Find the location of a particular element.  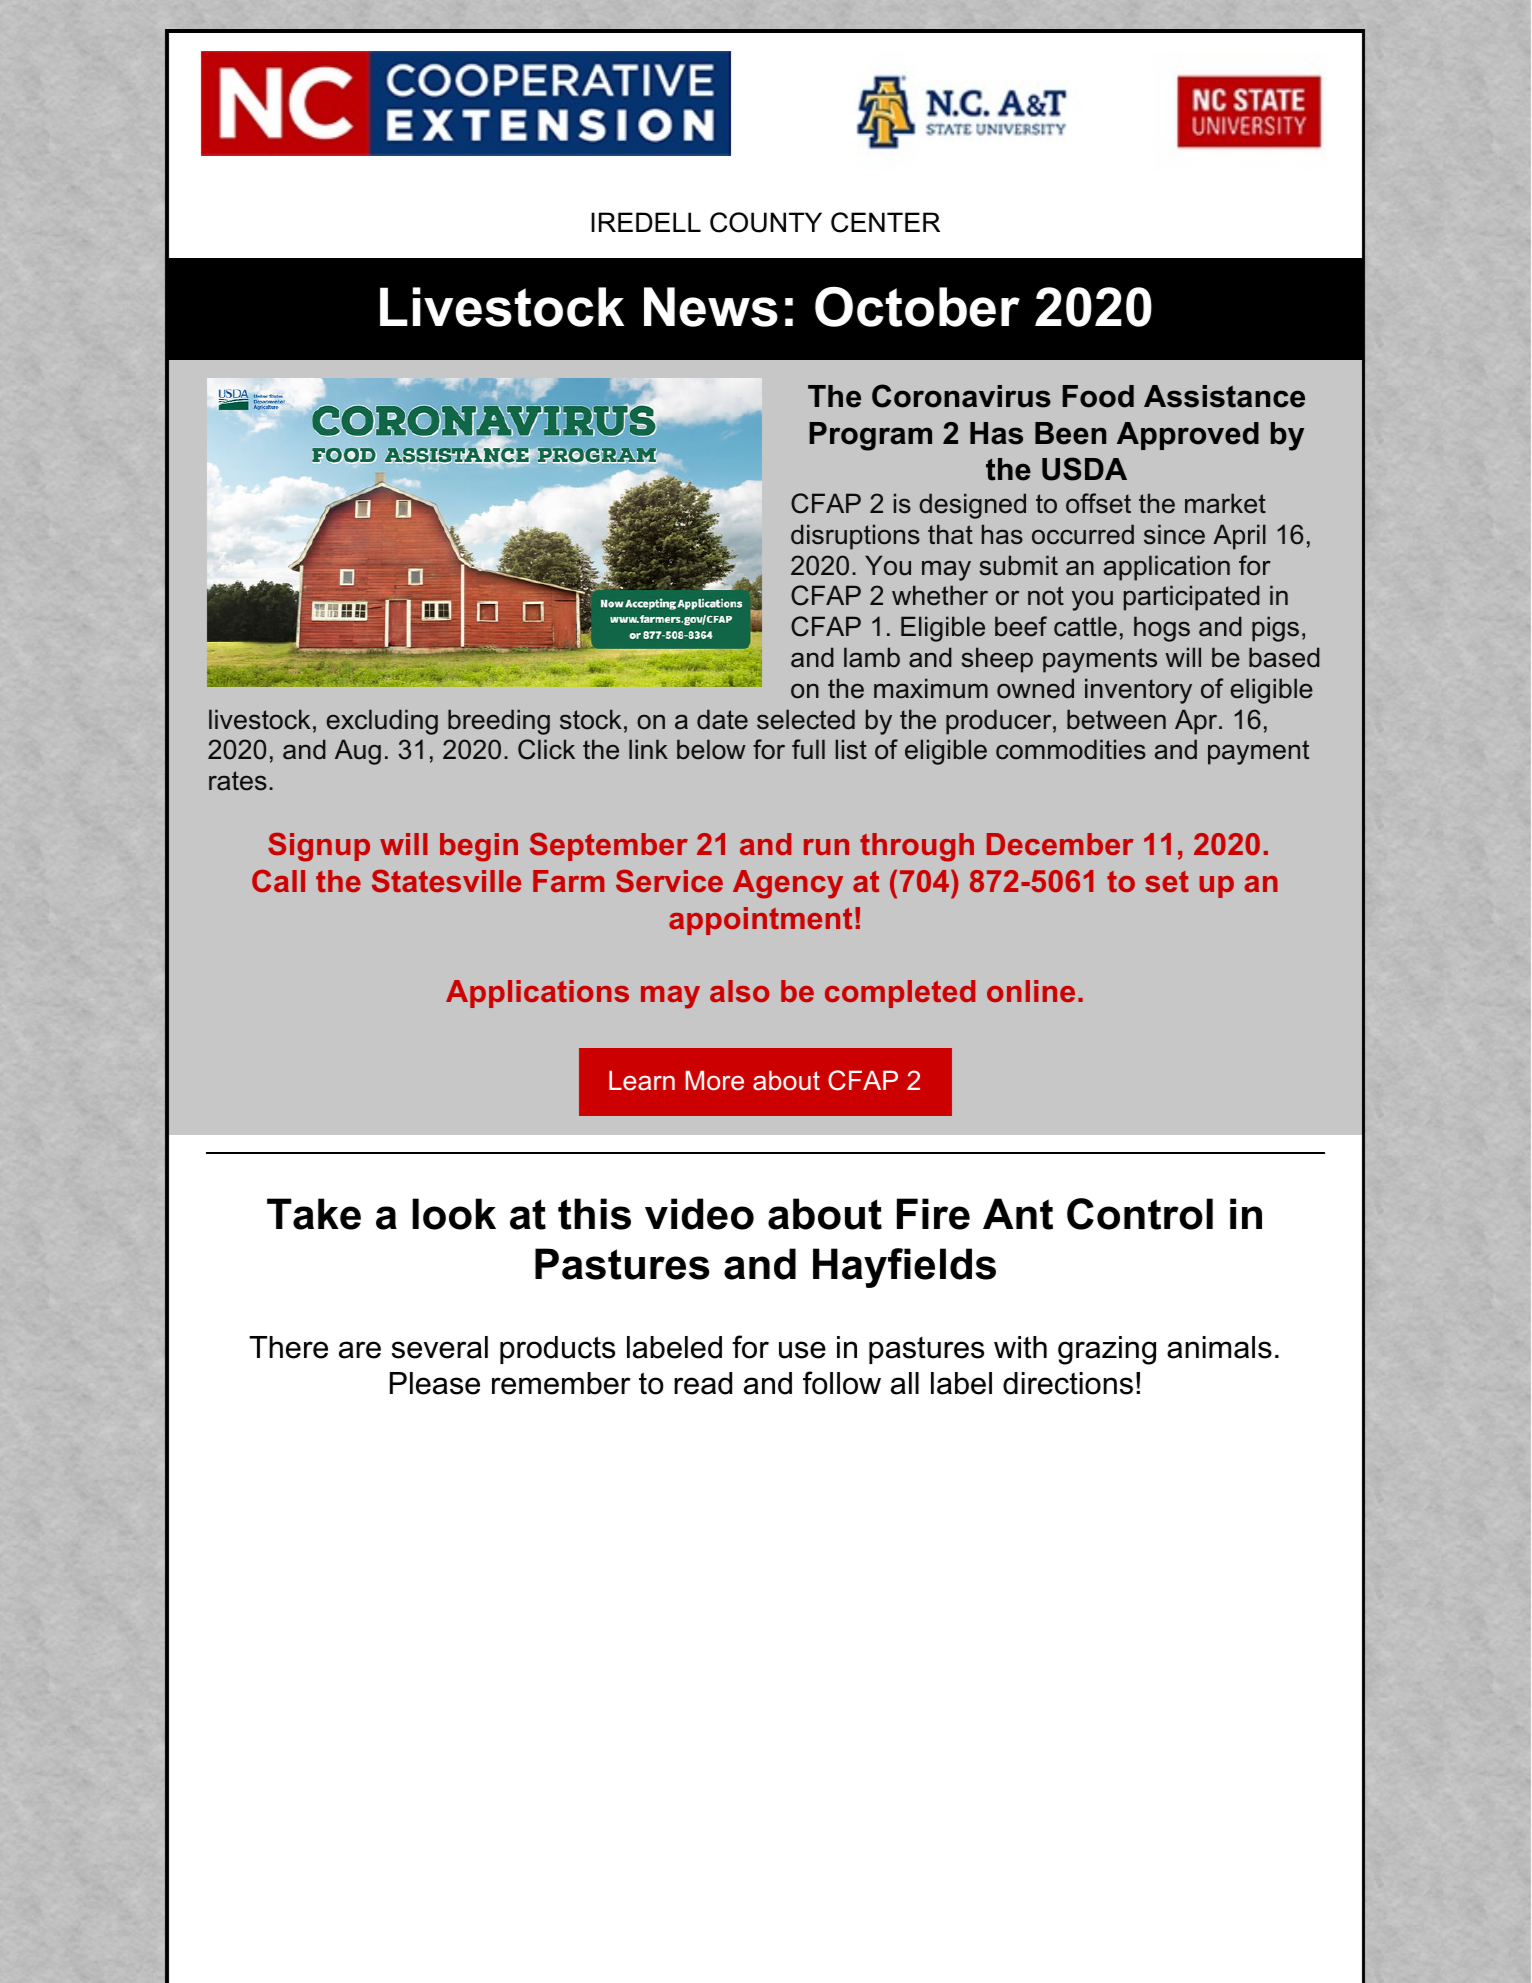

lamb is located at coordinates (872, 657).
